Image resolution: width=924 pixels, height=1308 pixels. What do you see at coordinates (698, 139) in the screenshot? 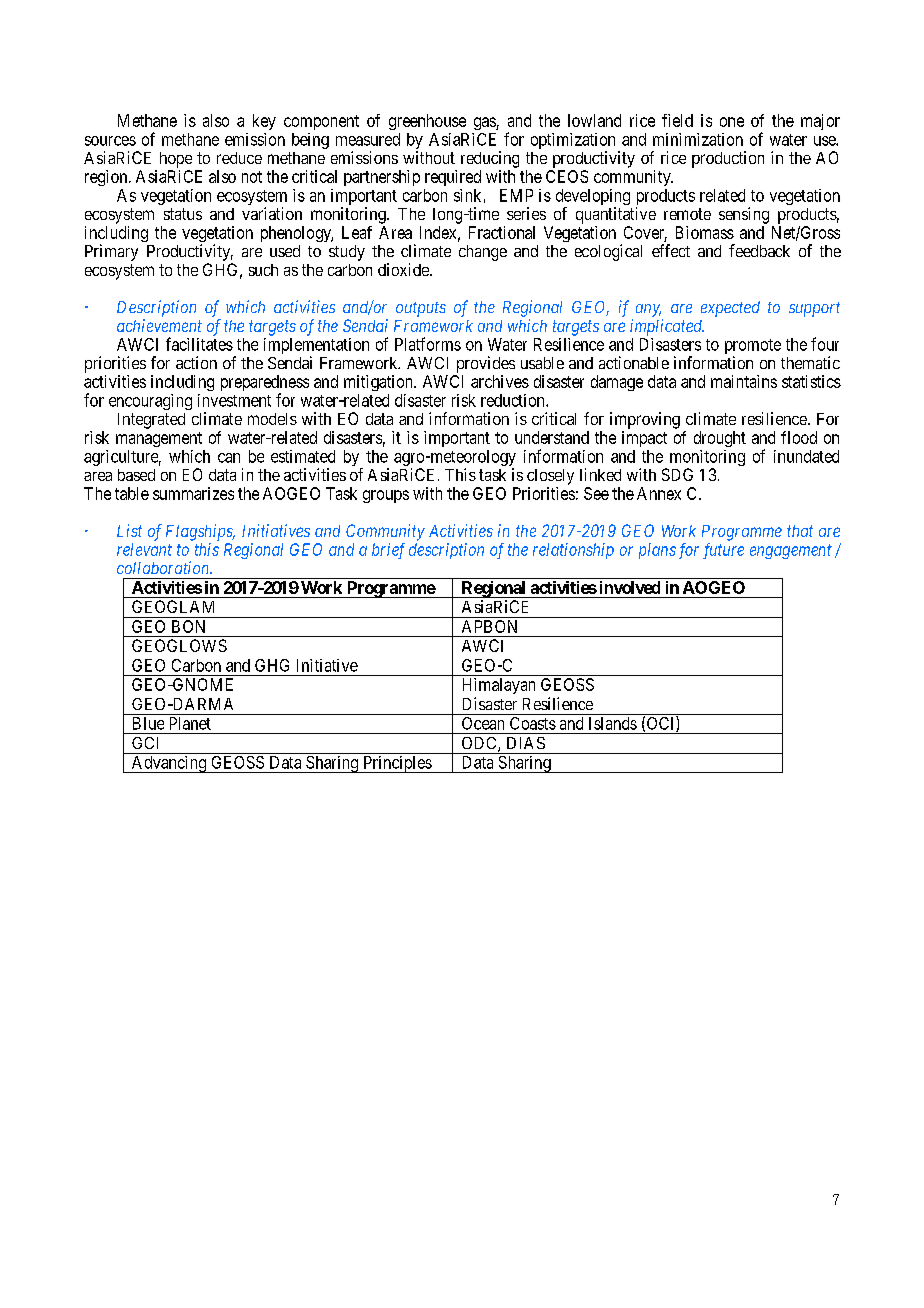
I see `minimization` at bounding box center [698, 139].
